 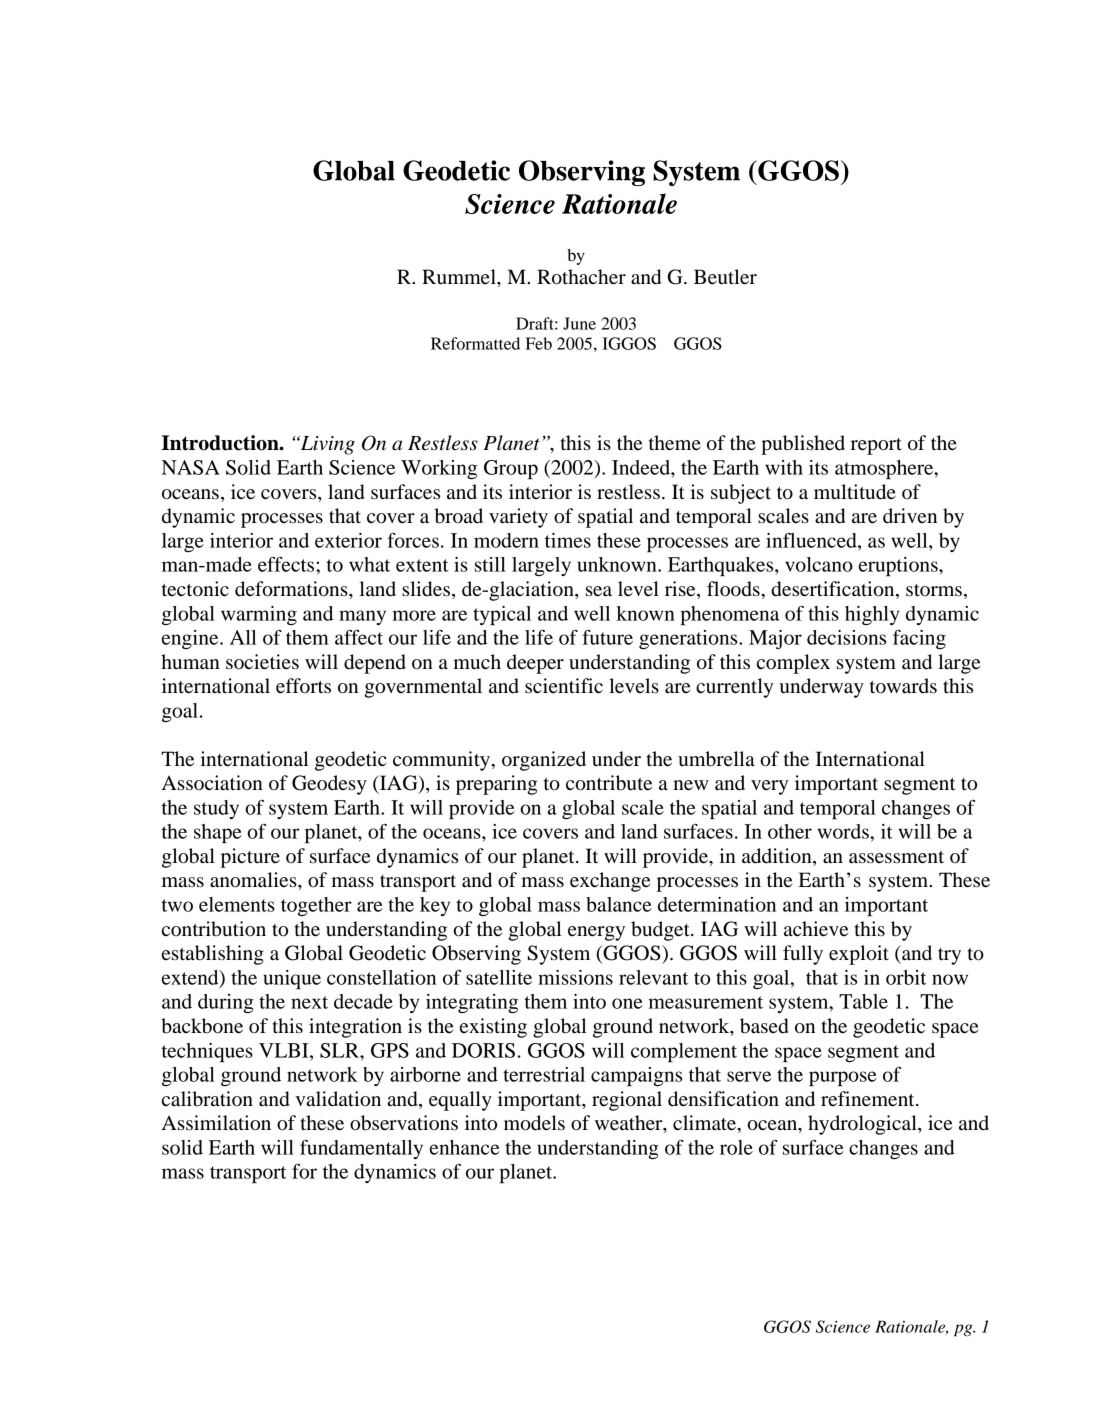 What do you see at coordinates (303, 686) in the page?
I see `efforts` at bounding box center [303, 686].
